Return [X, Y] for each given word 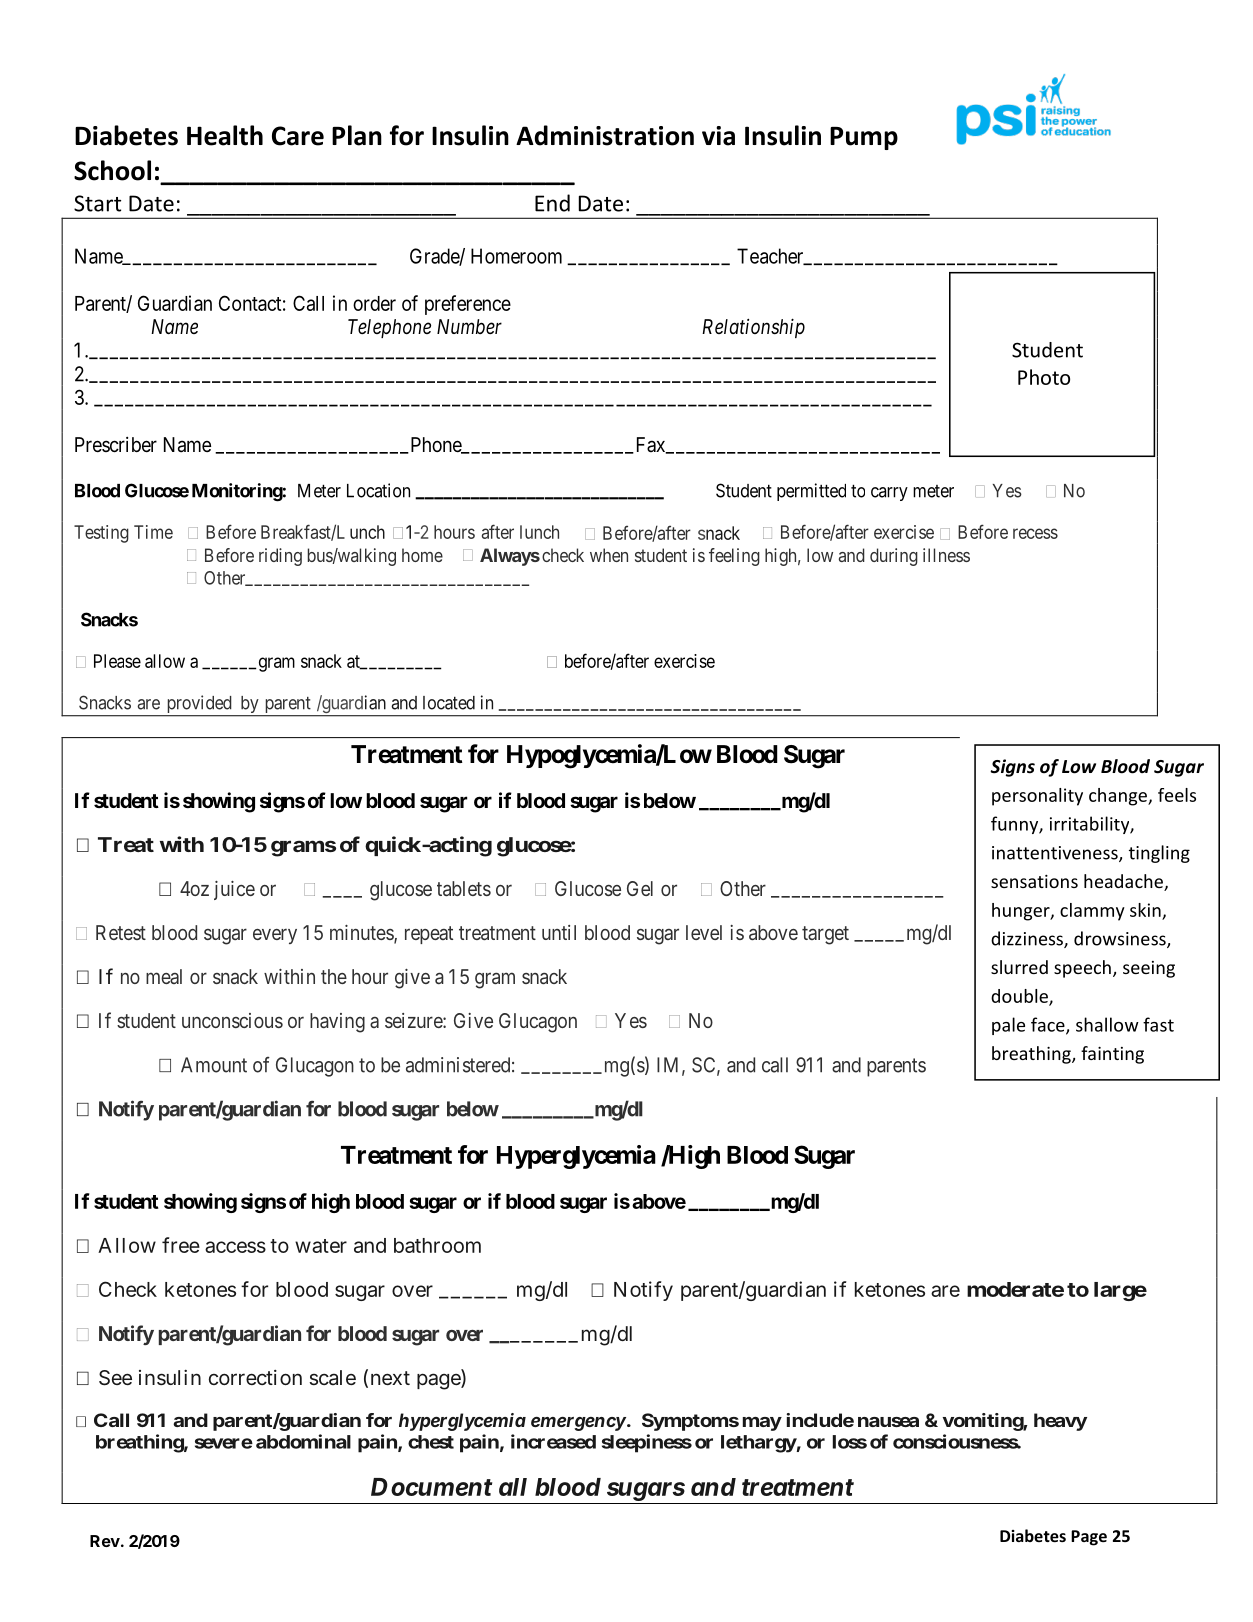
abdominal [303, 1441]
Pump [864, 138]
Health [225, 135]
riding [280, 557]
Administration [605, 135]
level [704, 932]
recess [1035, 533]
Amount [214, 1065]
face [1049, 1025]
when [609, 555]
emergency [578, 1424]
